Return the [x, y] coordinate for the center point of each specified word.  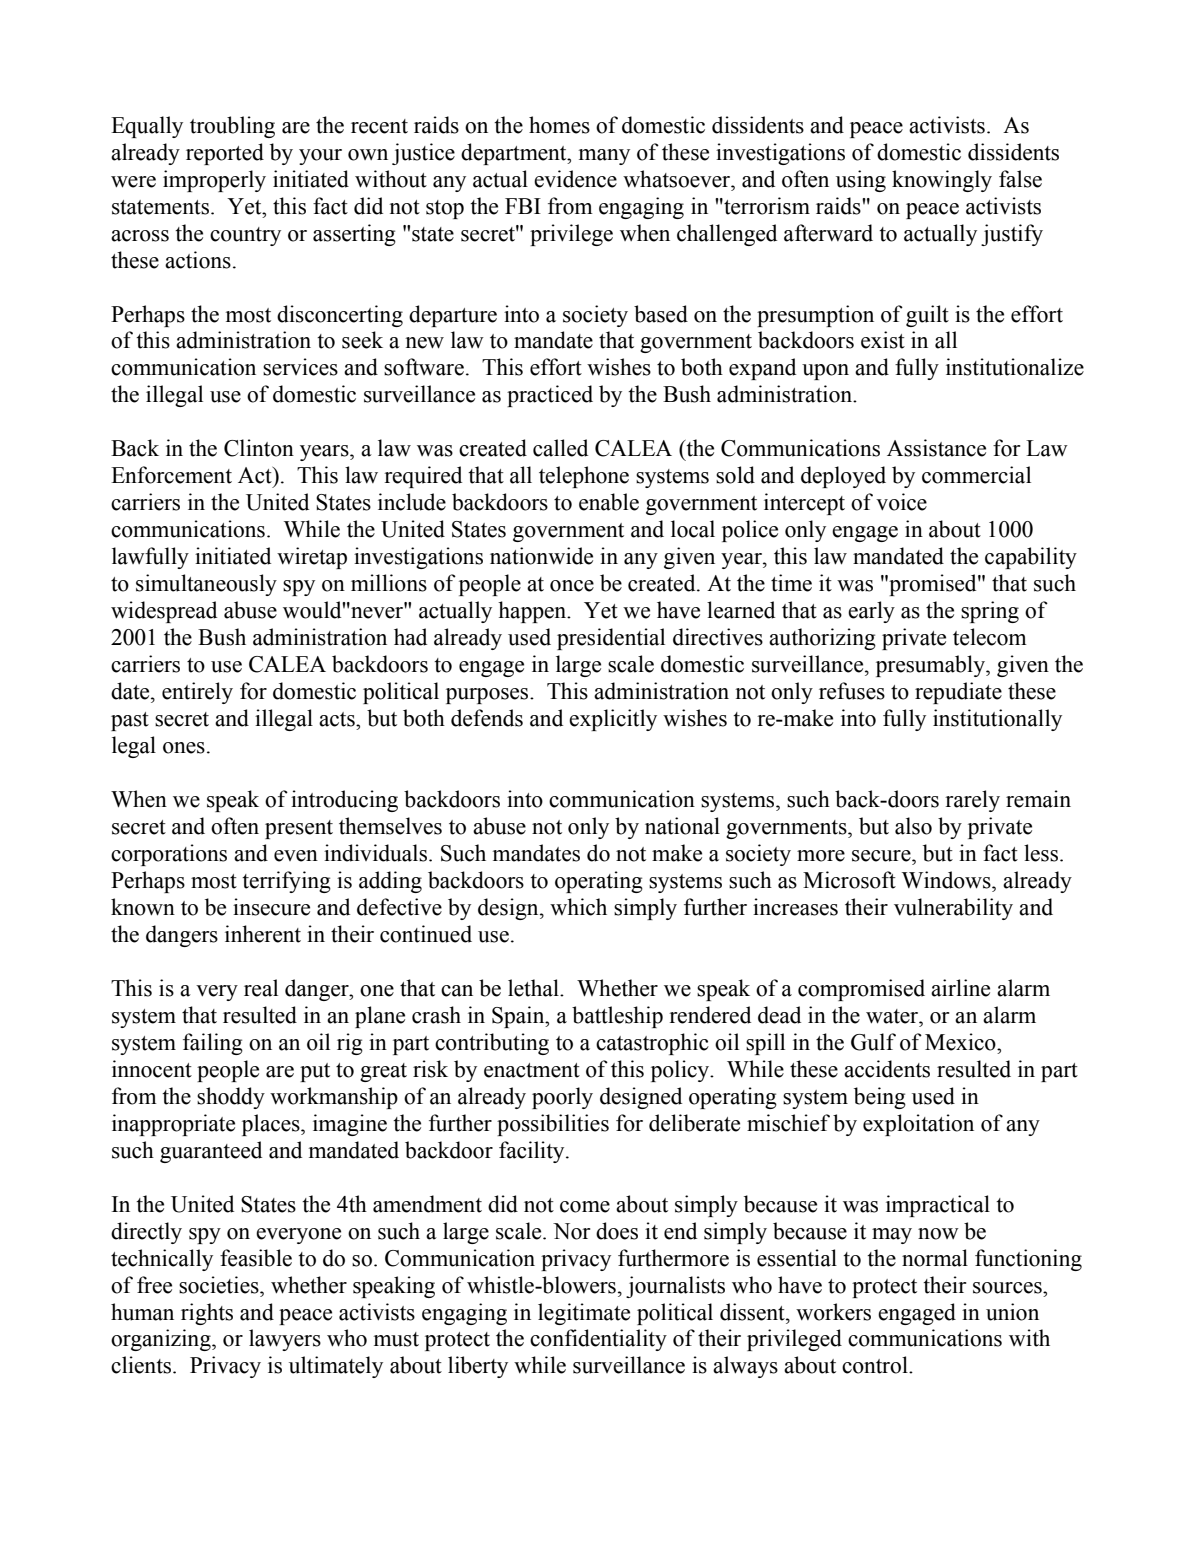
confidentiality [598, 1340]
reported [225, 154]
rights [207, 1314]
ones [184, 748]
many [604, 157]
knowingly [942, 181]
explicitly [613, 720]
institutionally [997, 720]
